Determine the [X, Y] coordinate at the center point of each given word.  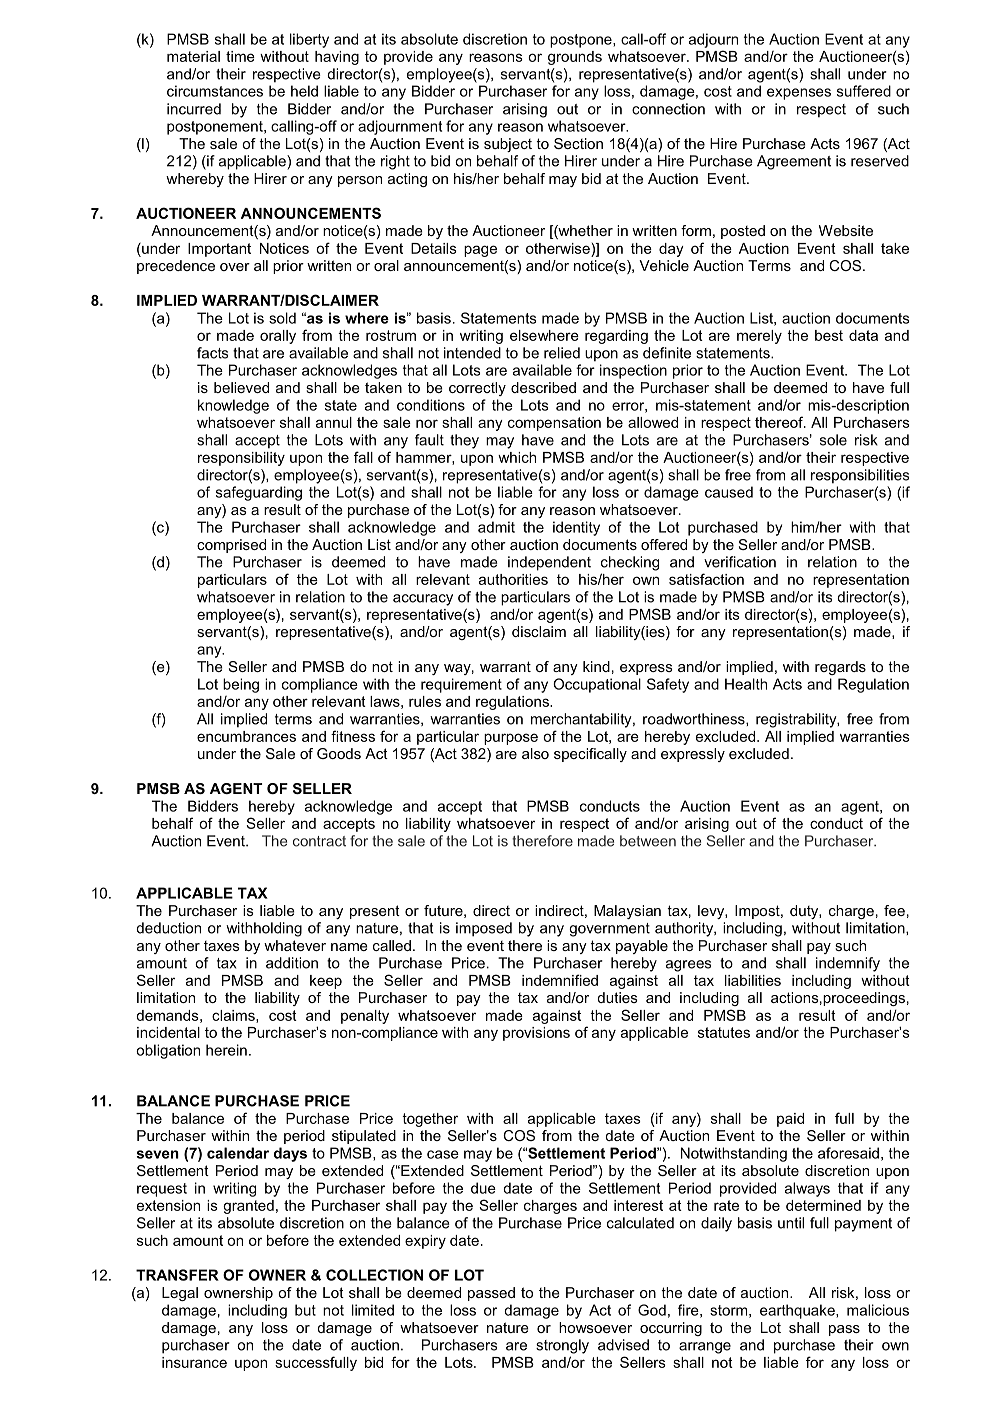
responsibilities [860, 476]
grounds [575, 58]
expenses [799, 94]
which [517, 457]
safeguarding [259, 493]
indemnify [848, 964]
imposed [484, 929]
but [305, 1310]
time [240, 56]
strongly [562, 1346]
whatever [295, 945]
